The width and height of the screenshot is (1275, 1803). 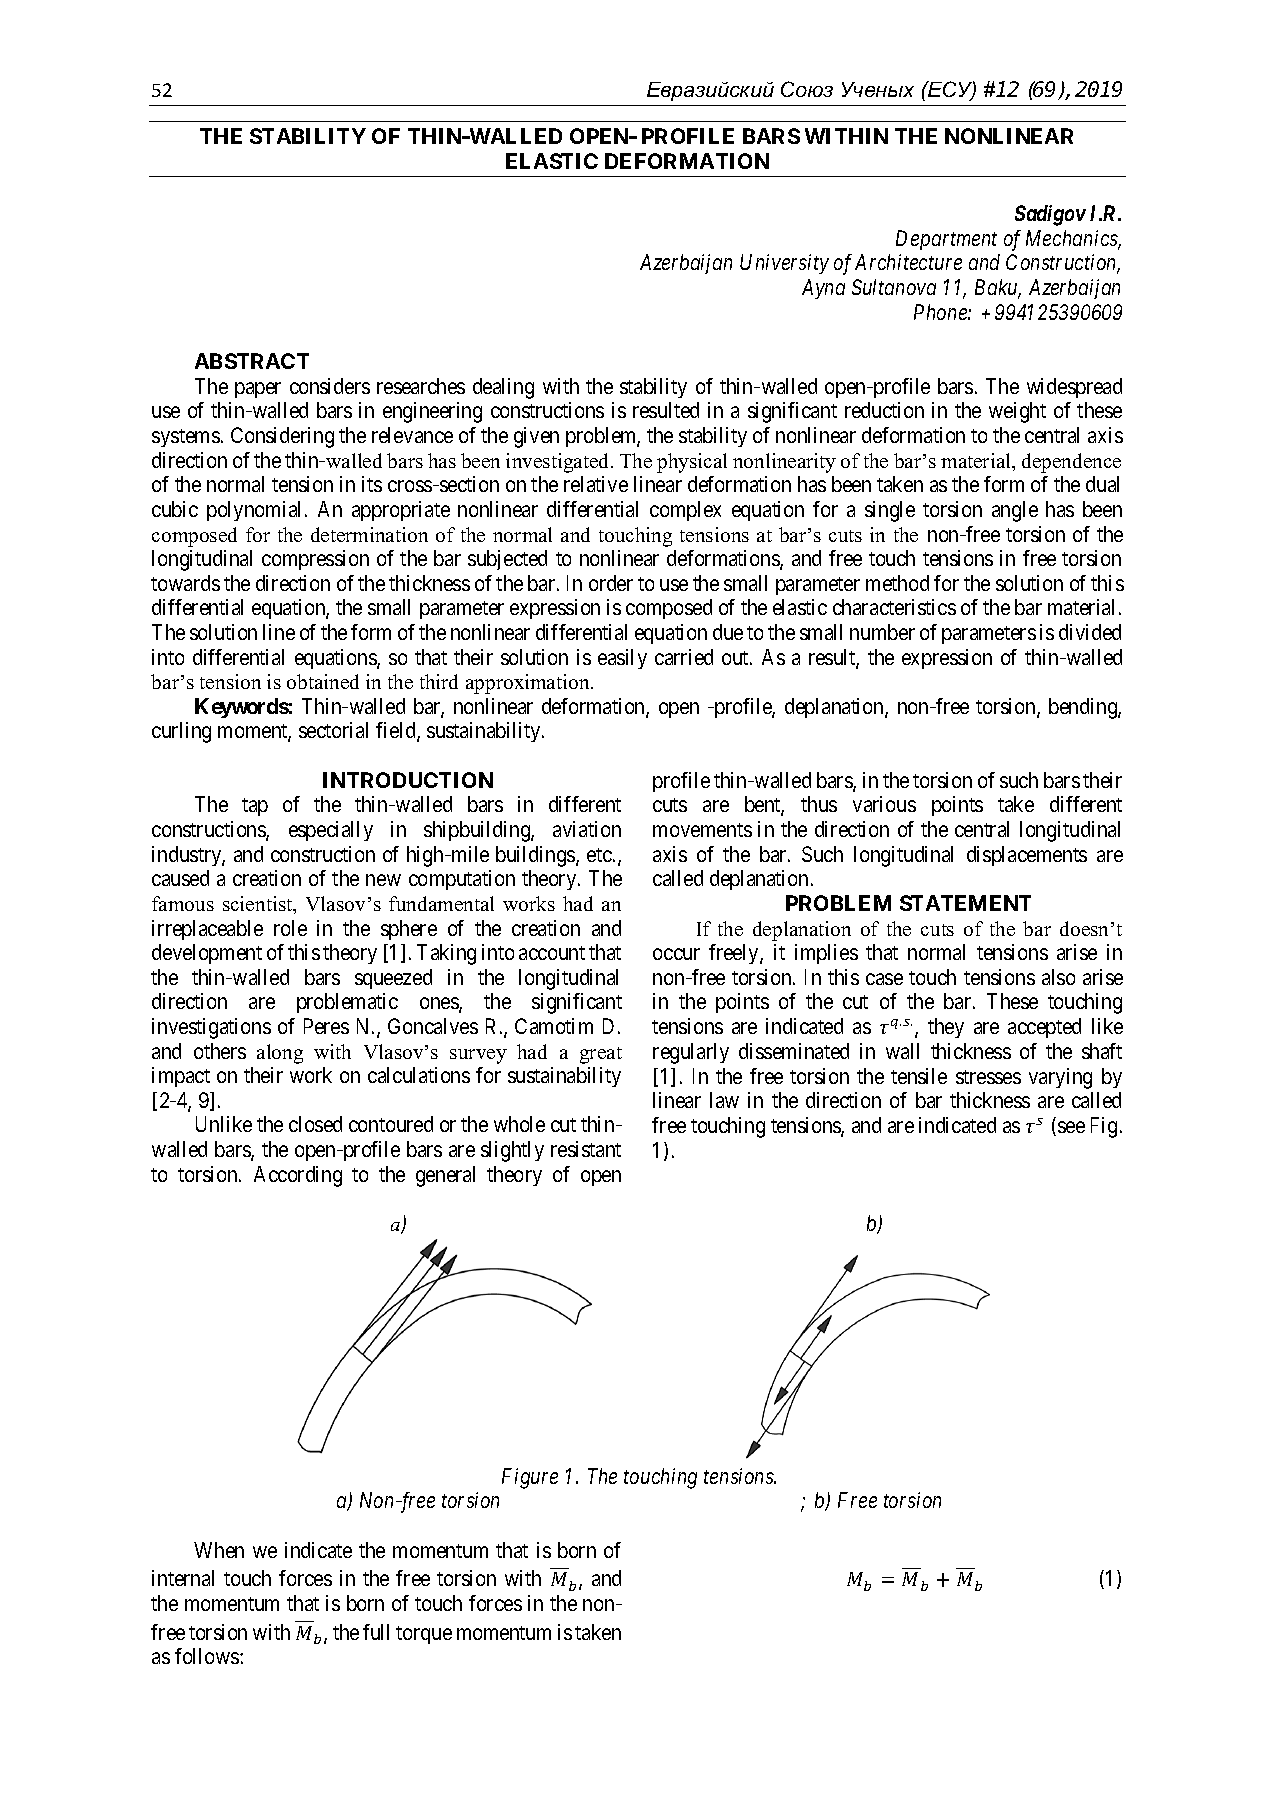 What do you see at coordinates (586, 1149) in the screenshot?
I see `resistant` at bounding box center [586, 1149].
